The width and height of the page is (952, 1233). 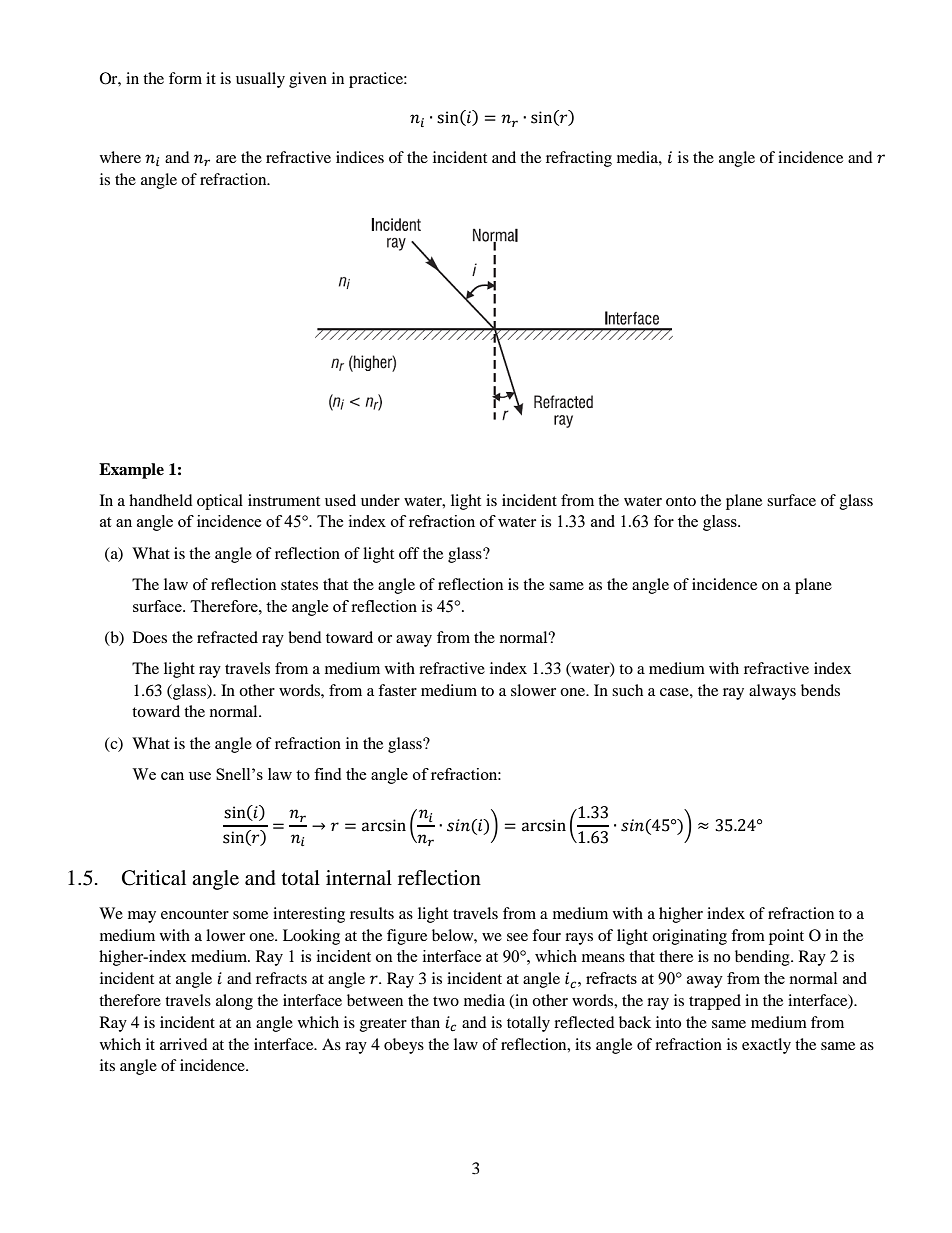 I want to click on under, so click(x=380, y=500).
